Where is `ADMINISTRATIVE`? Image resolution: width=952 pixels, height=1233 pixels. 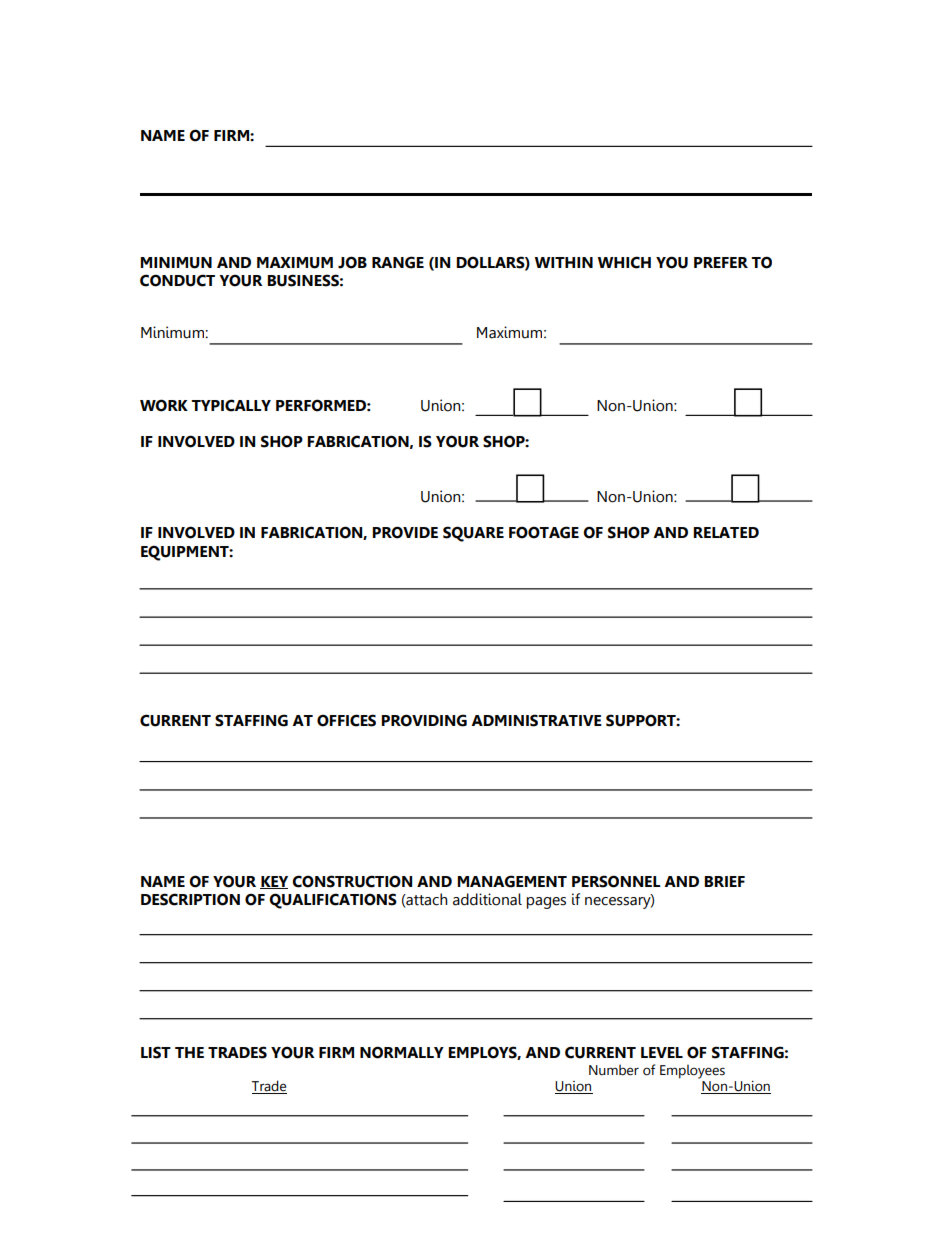
ADMINISTRATIVE is located at coordinates (536, 720).
